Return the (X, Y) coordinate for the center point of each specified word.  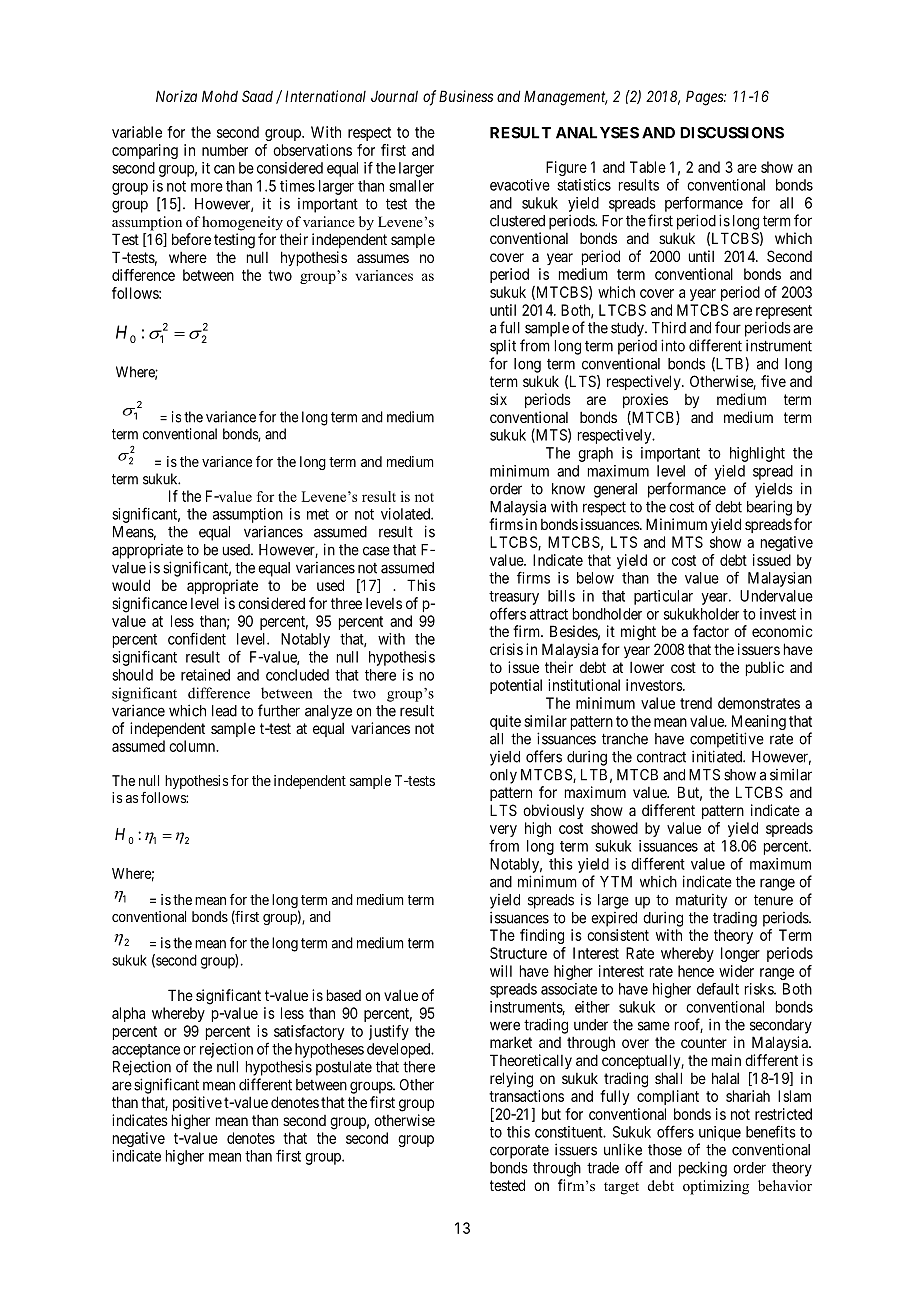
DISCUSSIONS (732, 133)
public (765, 668)
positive (197, 1103)
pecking (703, 1169)
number (225, 150)
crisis (506, 649)
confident (197, 638)
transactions (526, 1096)
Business (466, 96)
